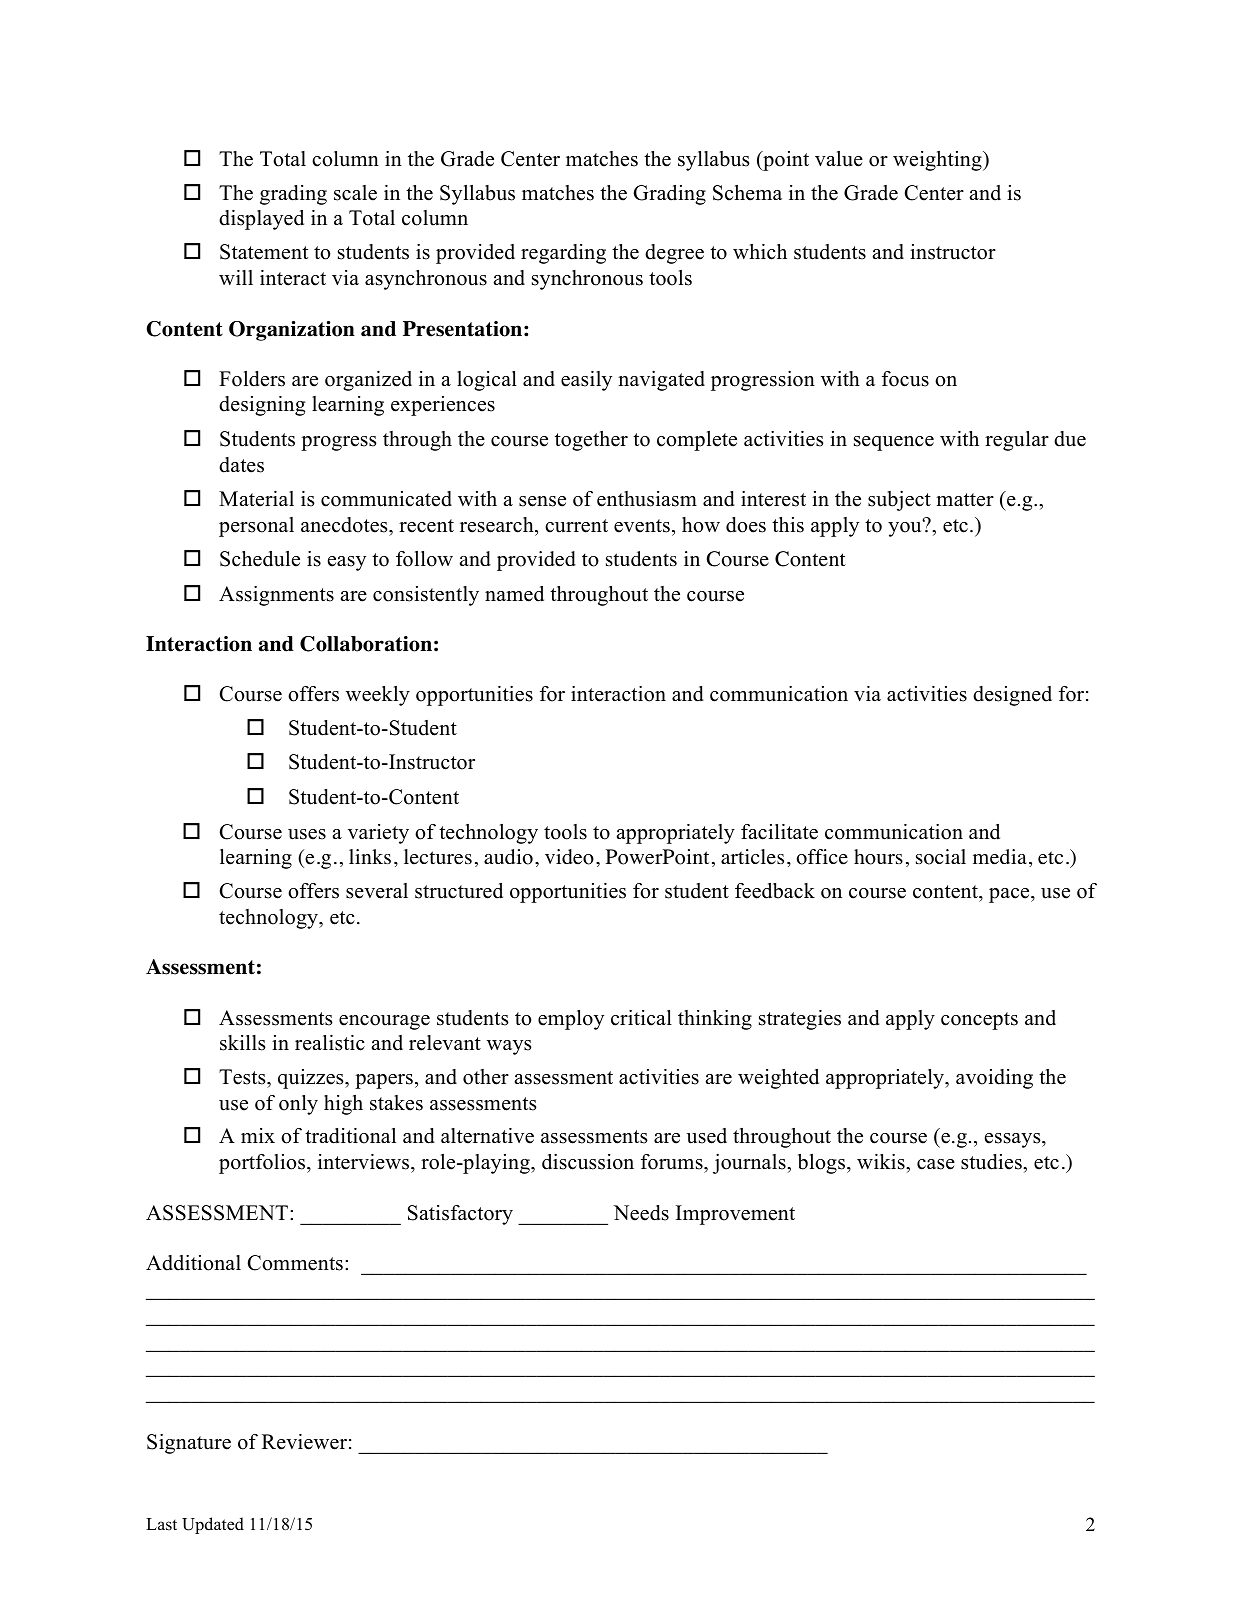  Describe the element at coordinates (307, 834) in the screenshot. I see `uses` at that location.
